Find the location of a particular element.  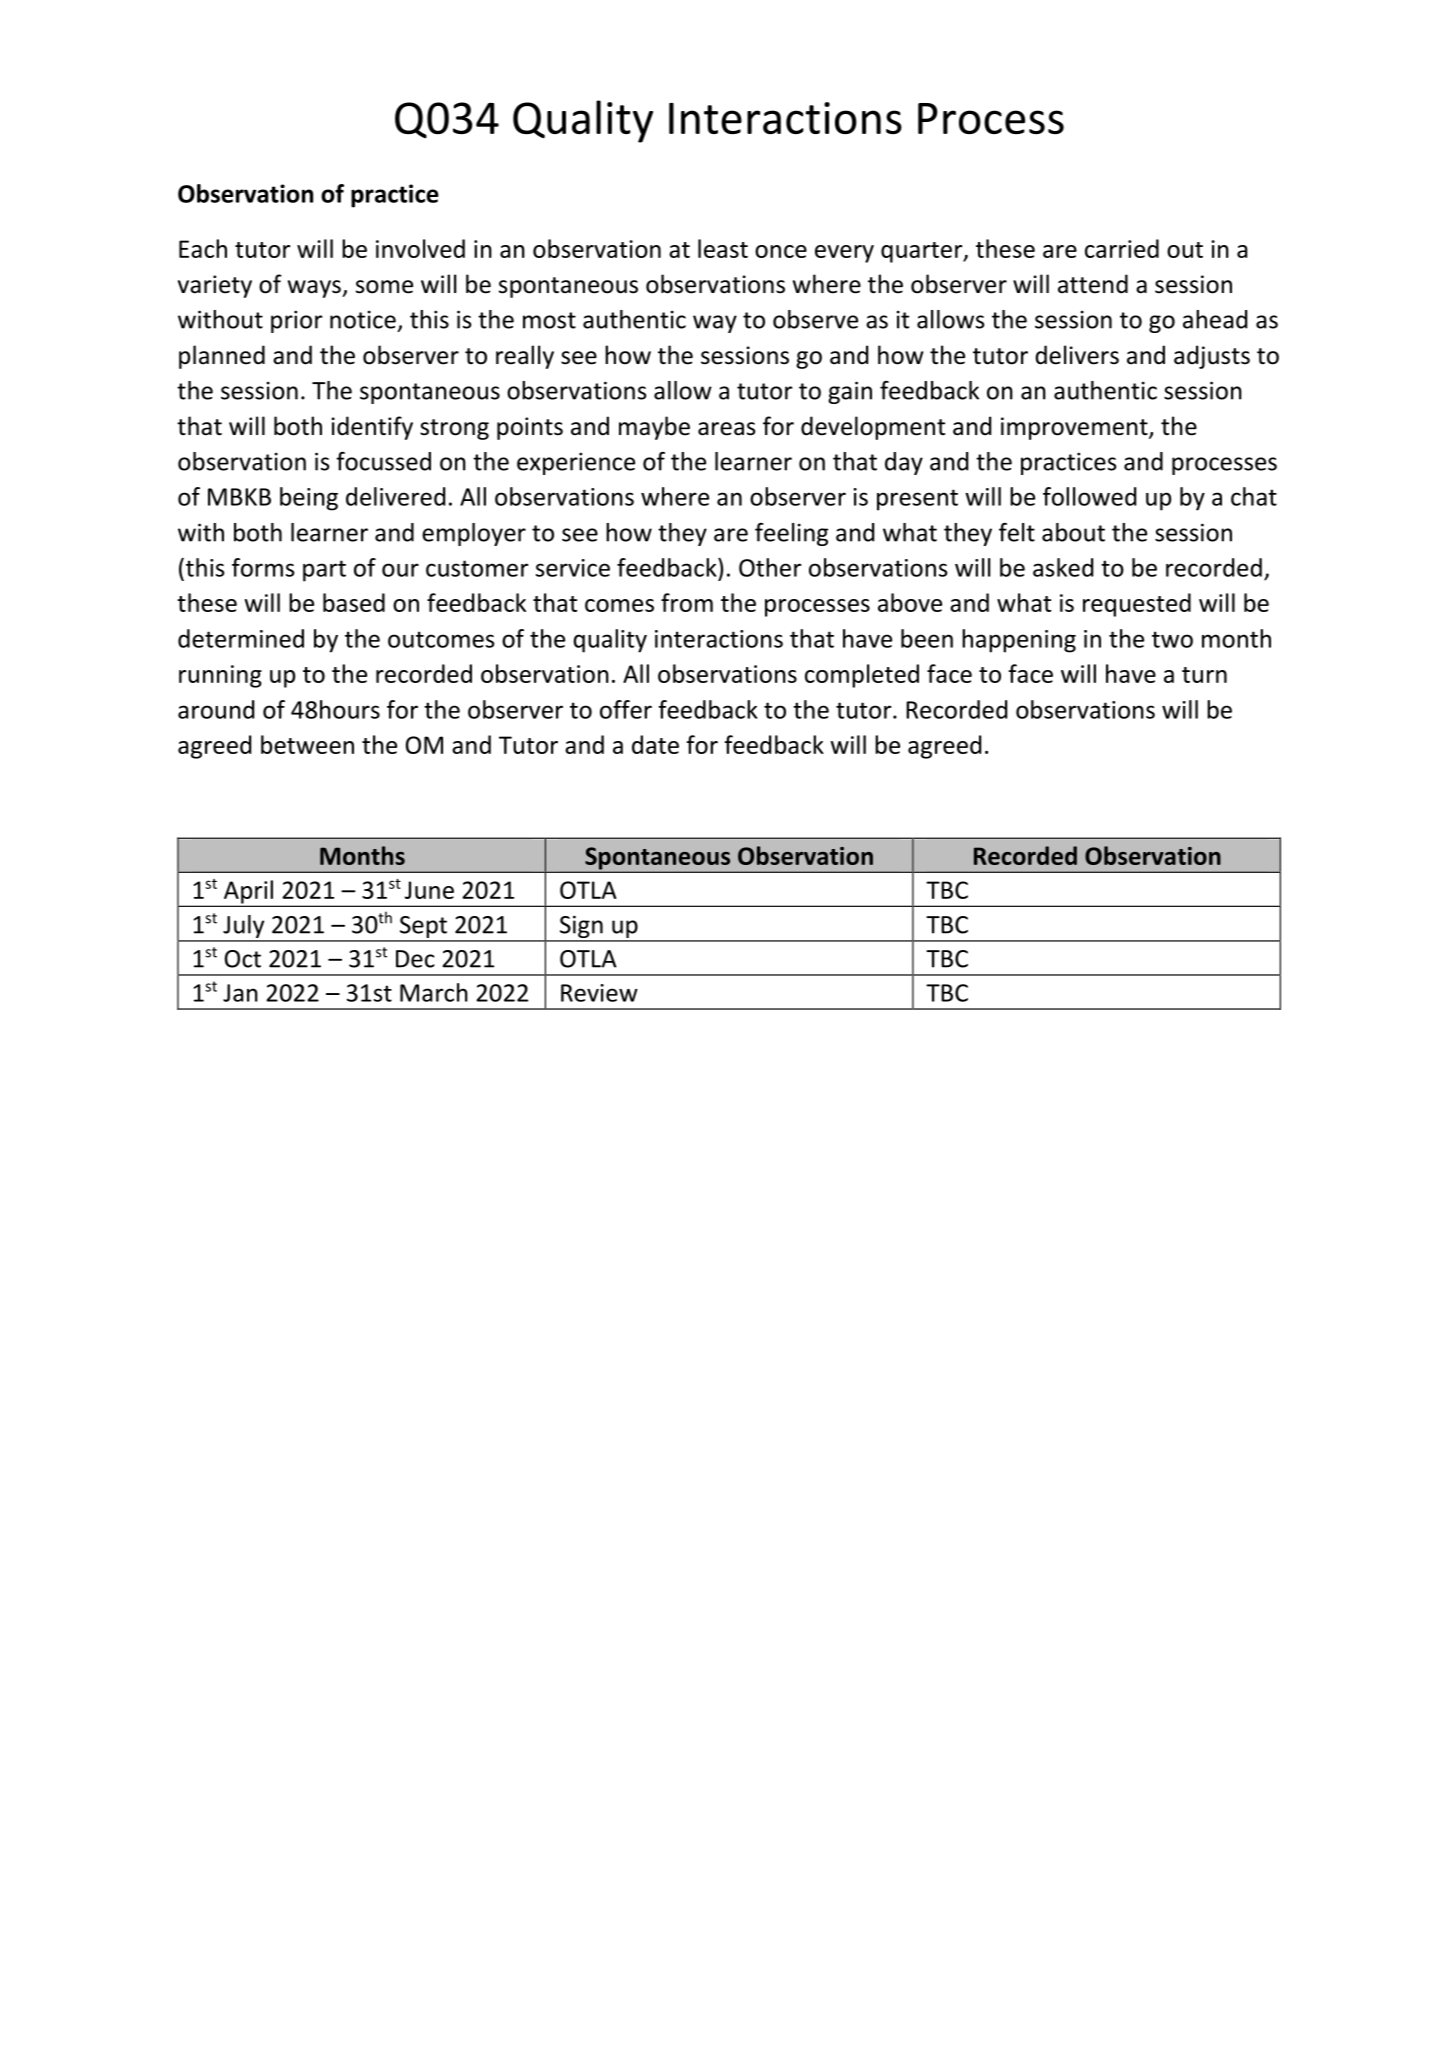

Review is located at coordinates (599, 993).
